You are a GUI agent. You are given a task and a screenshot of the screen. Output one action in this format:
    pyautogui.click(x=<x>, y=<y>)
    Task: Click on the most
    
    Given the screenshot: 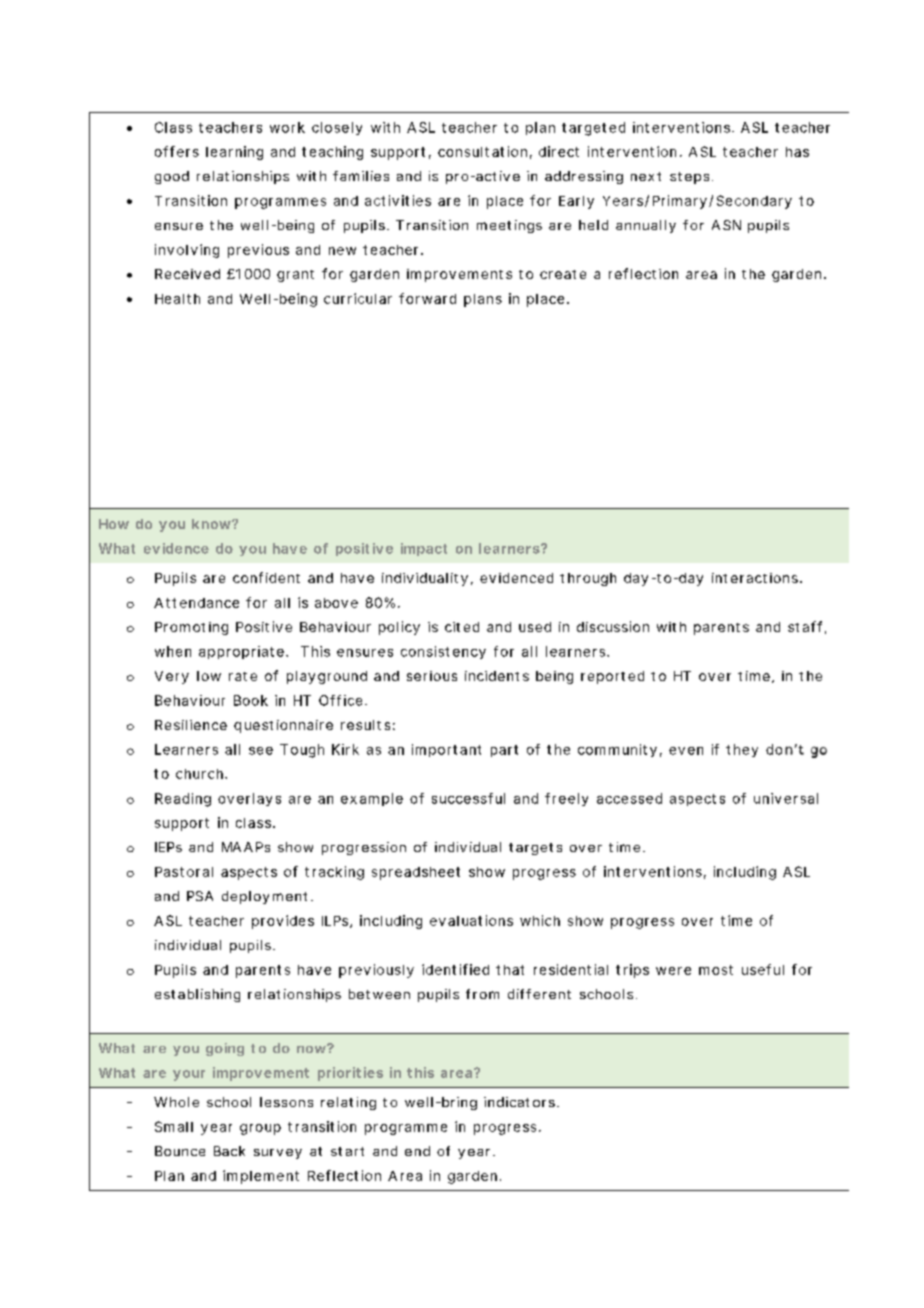 What is the action you would take?
    pyautogui.click(x=716, y=970)
